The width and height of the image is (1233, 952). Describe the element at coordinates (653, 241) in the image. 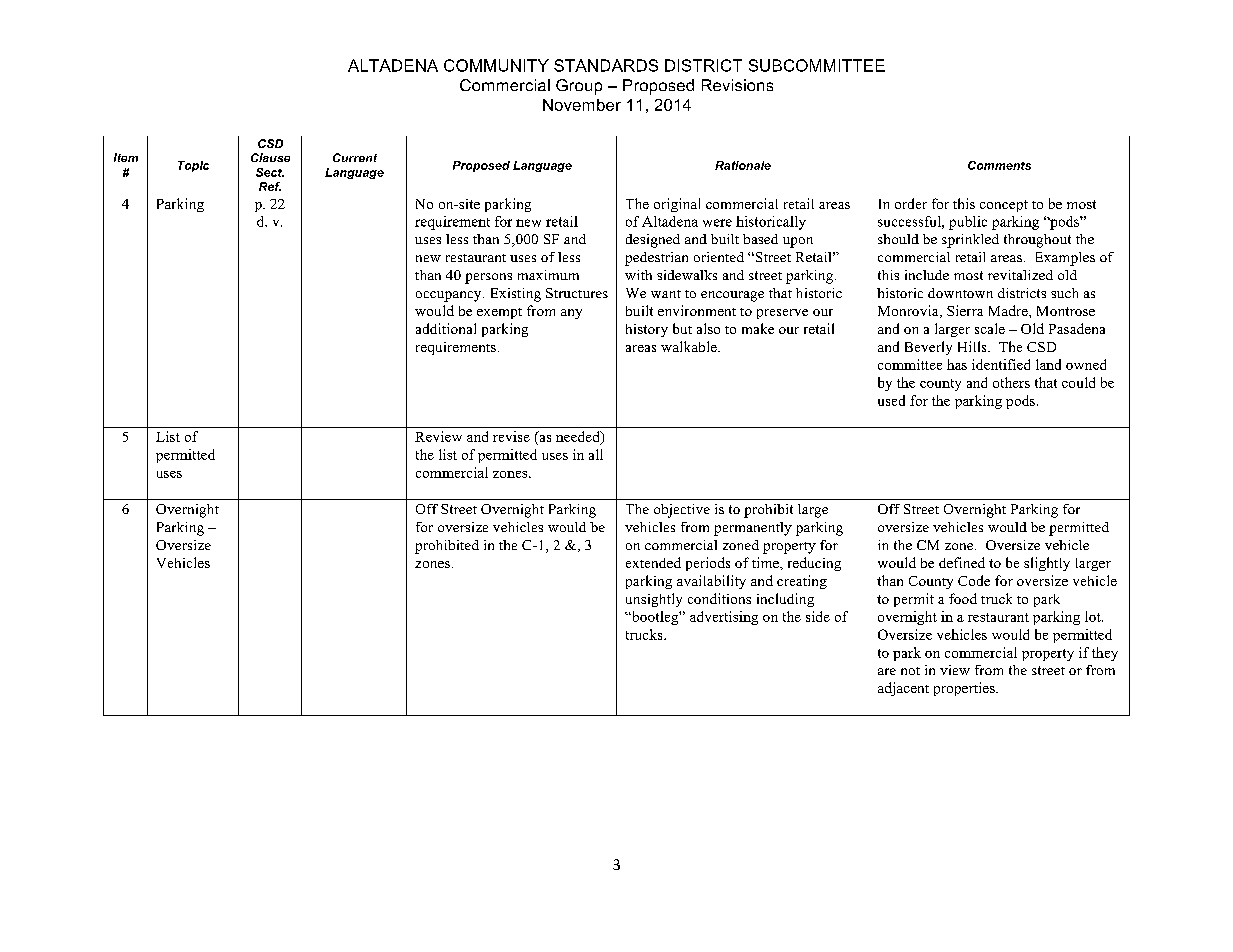

I see `designed` at that location.
